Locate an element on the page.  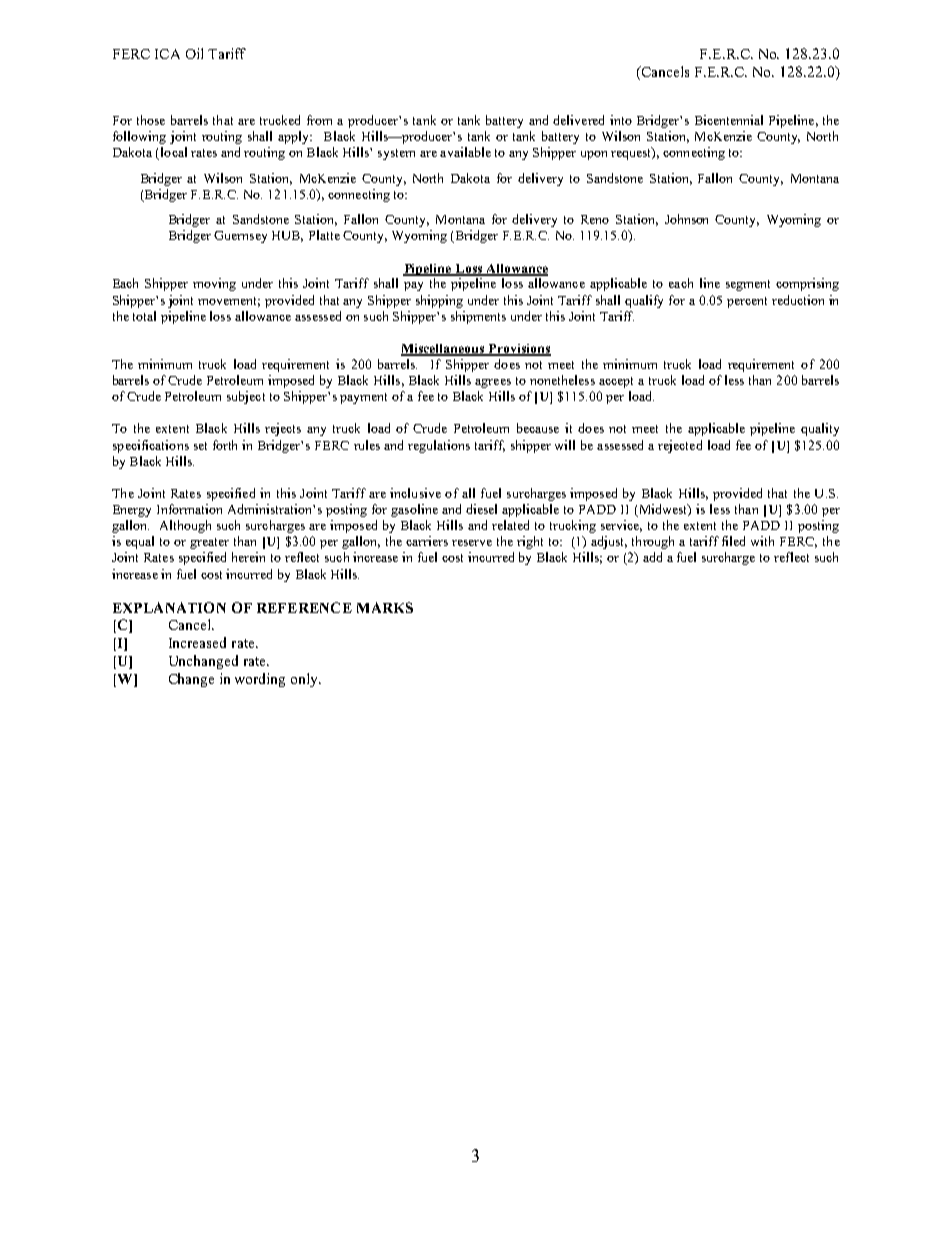
Bicentennial is located at coordinates (729, 120).
